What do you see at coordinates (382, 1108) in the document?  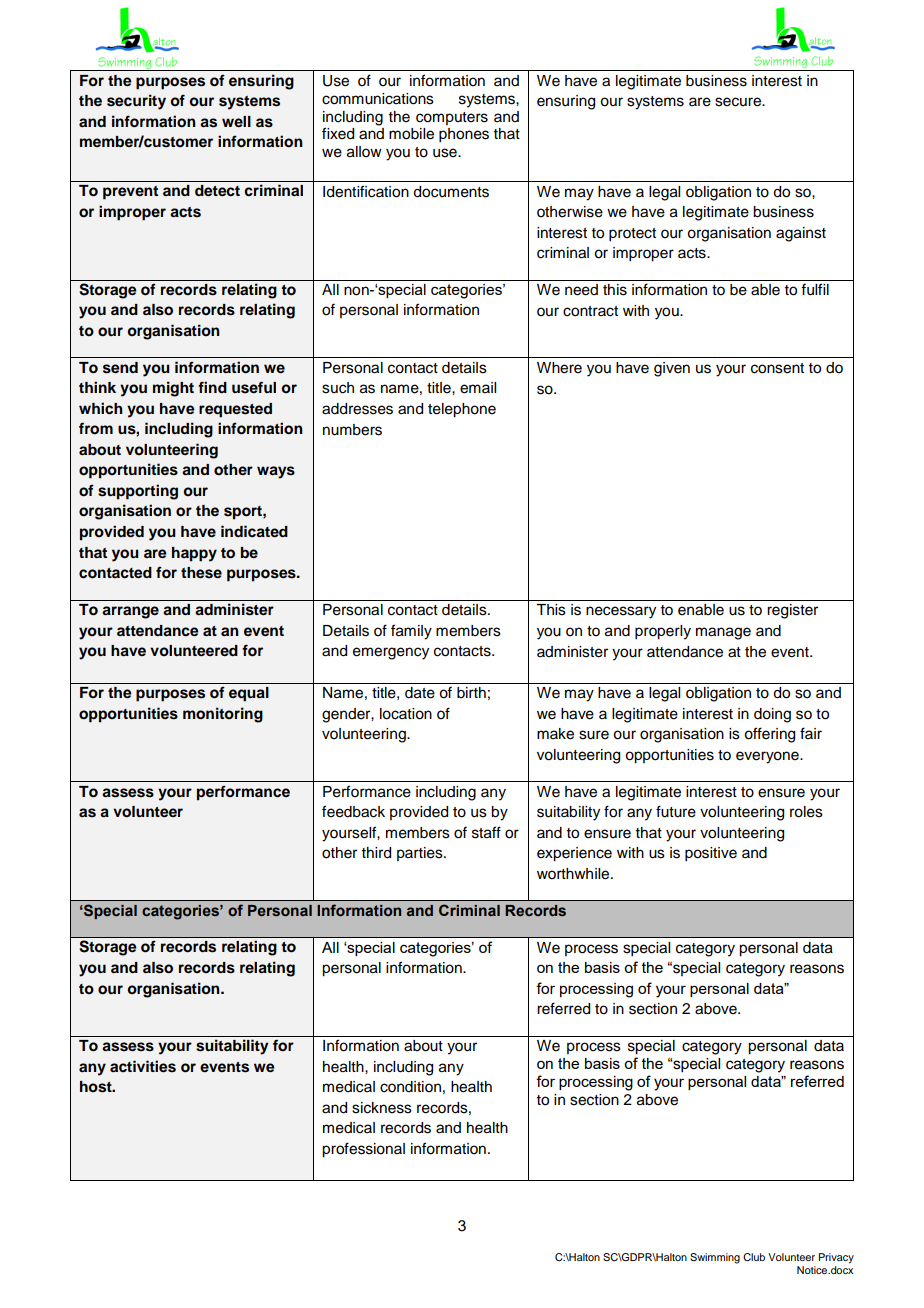 I see `sickness` at bounding box center [382, 1108].
